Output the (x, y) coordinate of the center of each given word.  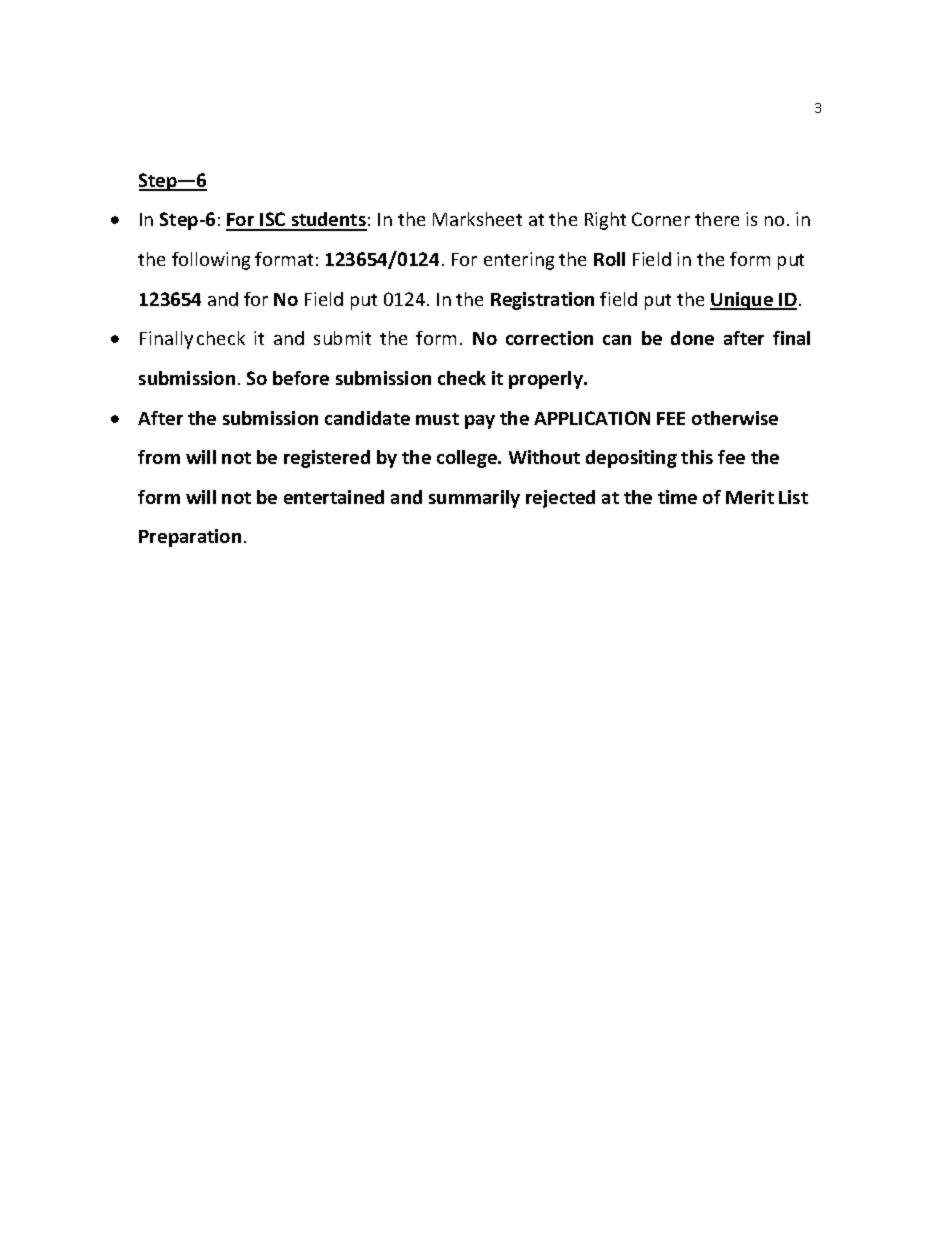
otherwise (735, 418)
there (717, 219)
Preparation (190, 538)
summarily (474, 499)
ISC (273, 221)
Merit (750, 497)
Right (605, 221)
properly (547, 380)
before (301, 378)
